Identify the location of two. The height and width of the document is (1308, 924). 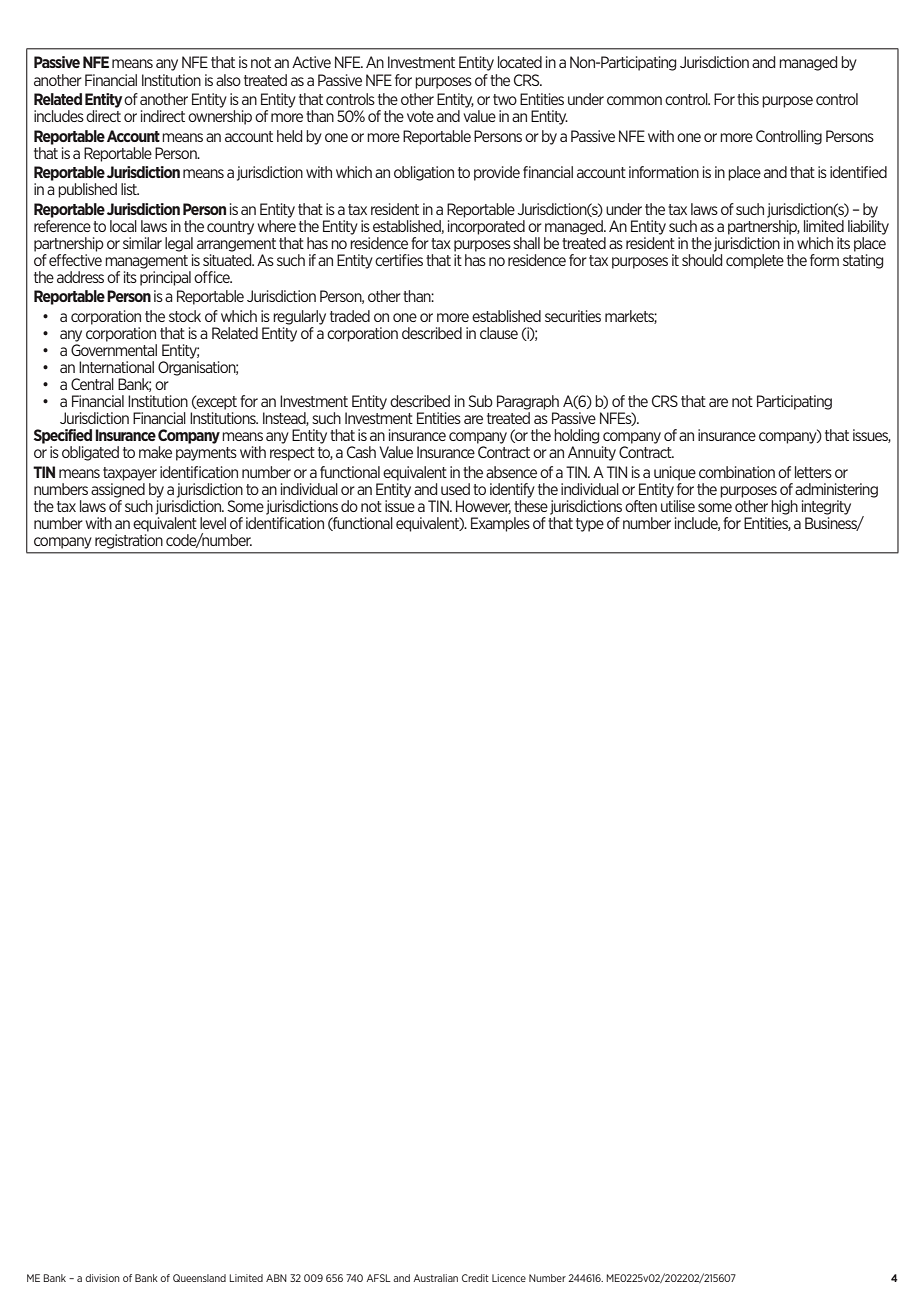
(505, 99).
